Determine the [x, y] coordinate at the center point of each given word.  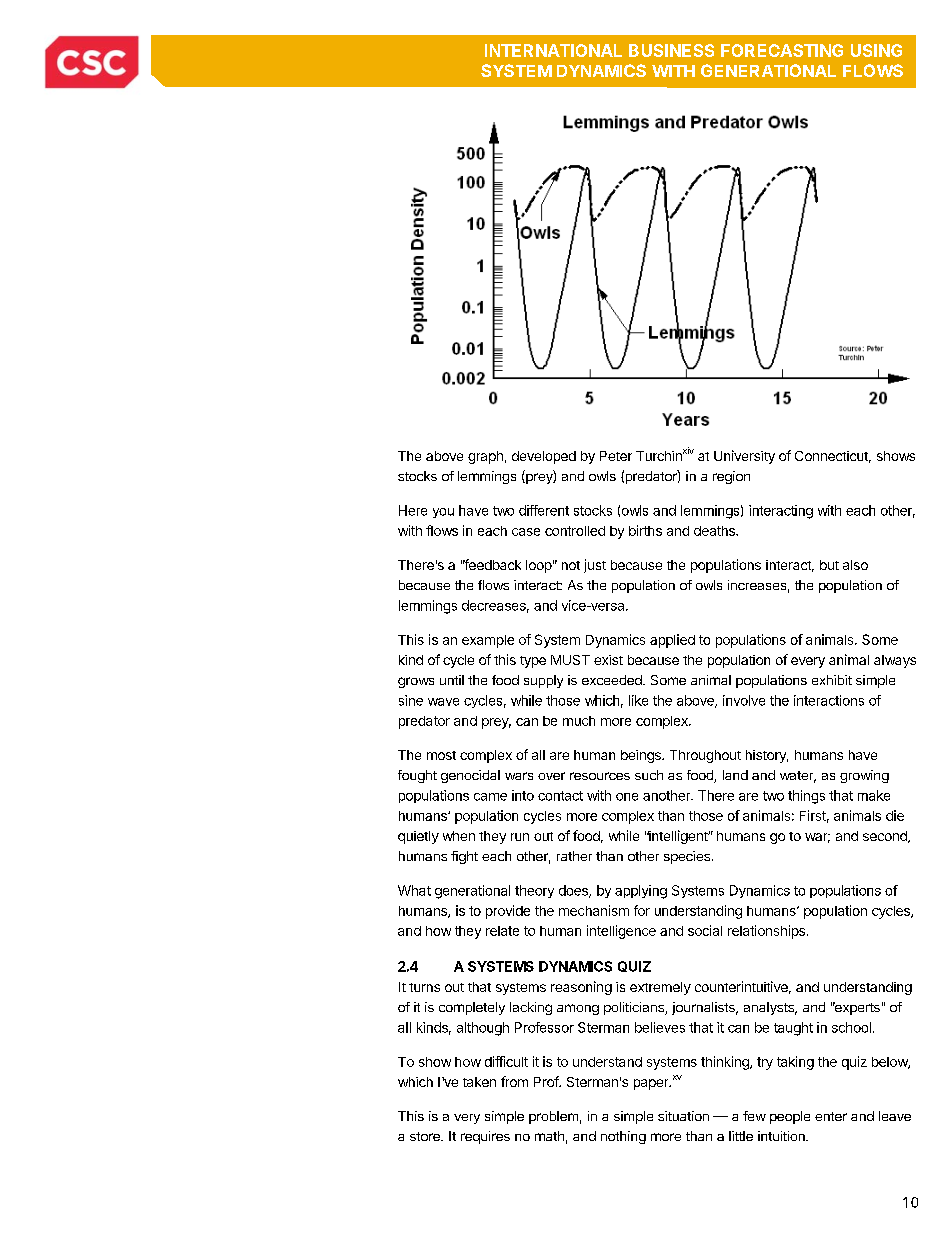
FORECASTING [782, 50]
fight [464, 857]
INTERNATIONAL [553, 50]
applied [672, 641]
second [886, 837]
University [744, 457]
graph [485, 457]
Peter [616, 456]
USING [876, 50]
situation [683, 1116]
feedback [492, 564]
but [829, 565]
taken [479, 1082]
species [687, 857]
